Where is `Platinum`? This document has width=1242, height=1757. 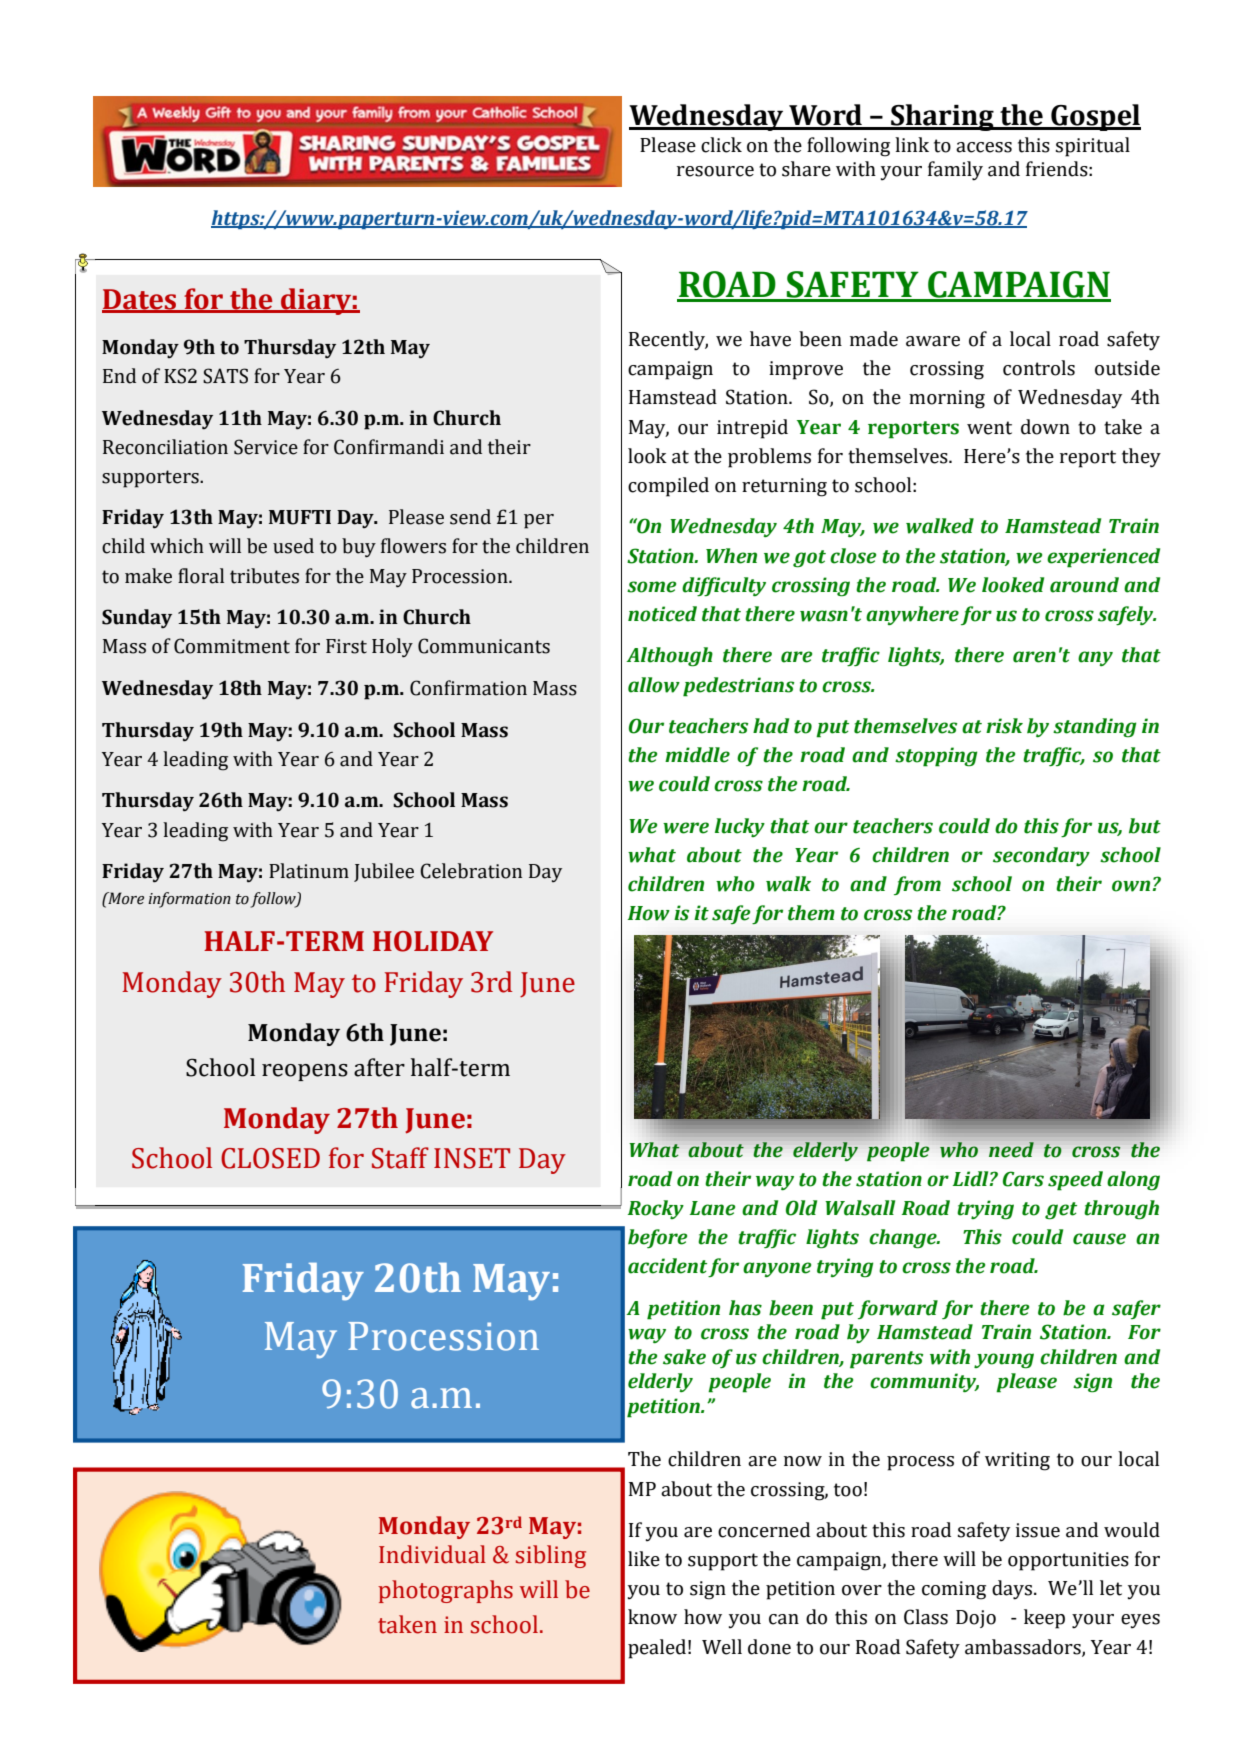
Platinum is located at coordinates (309, 871).
